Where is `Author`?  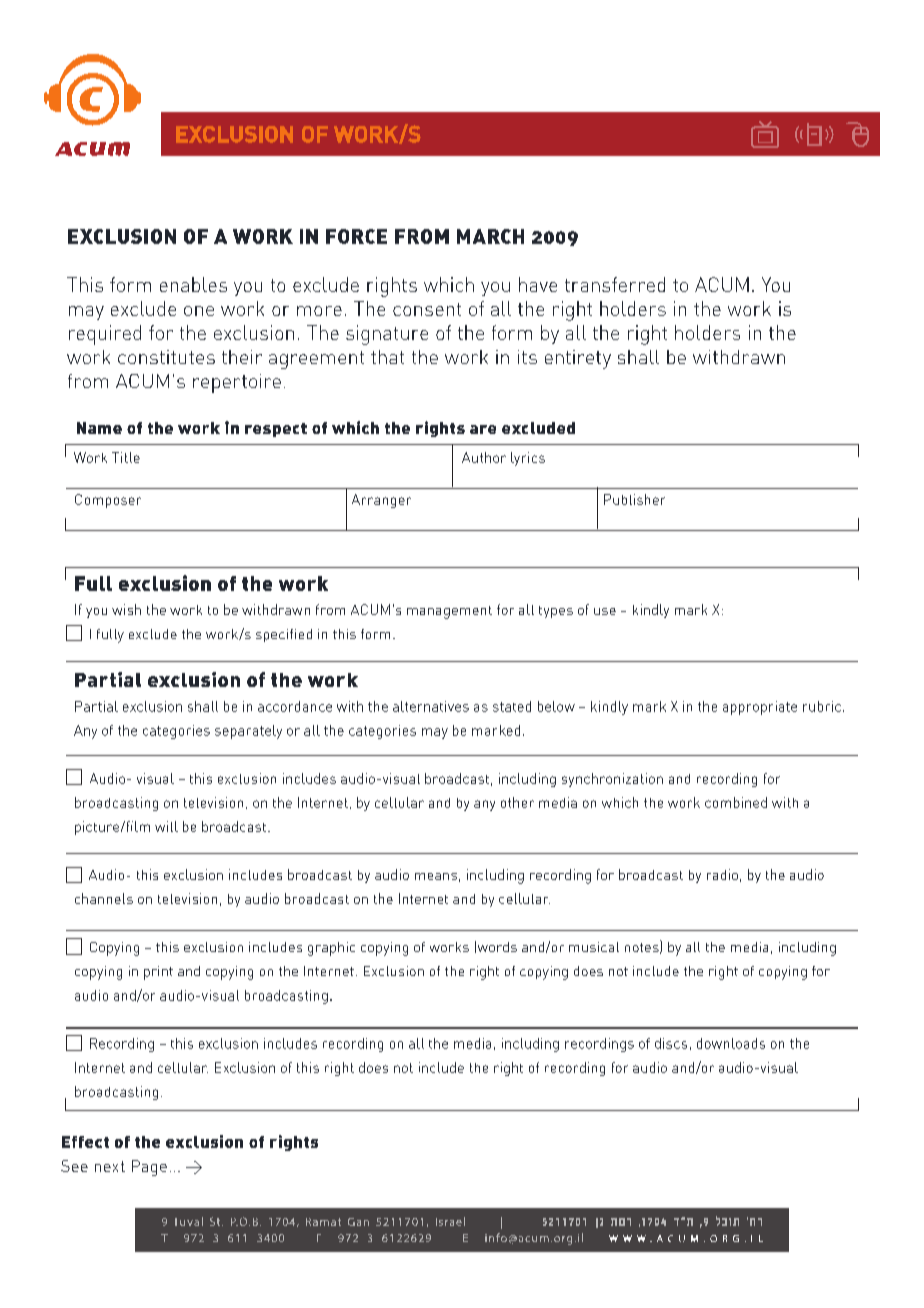 Author is located at coordinates (484, 457).
